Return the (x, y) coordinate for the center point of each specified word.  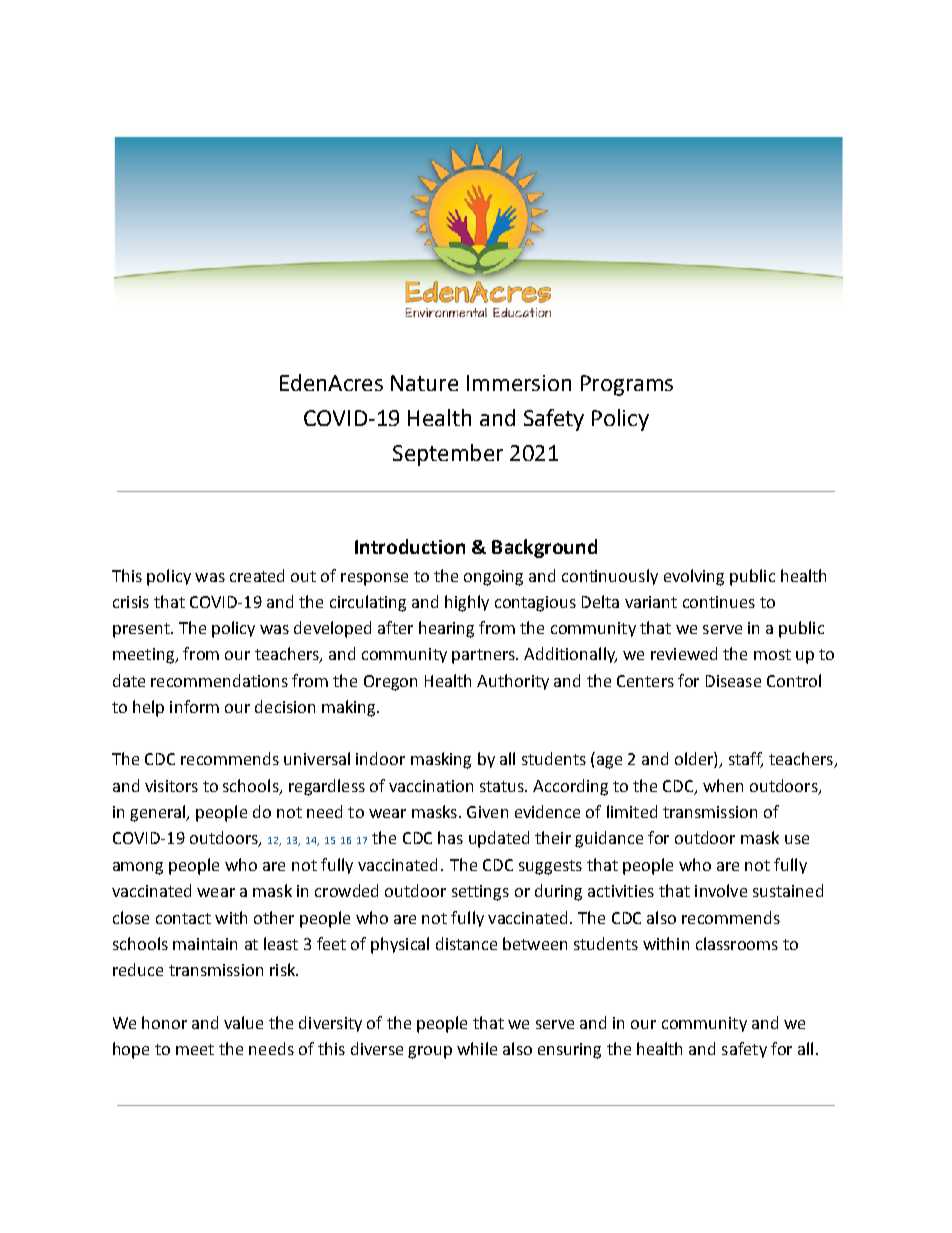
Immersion (519, 383)
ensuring (569, 1051)
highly (467, 603)
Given (487, 812)
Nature (424, 383)
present (142, 630)
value (243, 1022)
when (723, 785)
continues (719, 602)
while (477, 1048)
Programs (627, 385)
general (159, 813)
